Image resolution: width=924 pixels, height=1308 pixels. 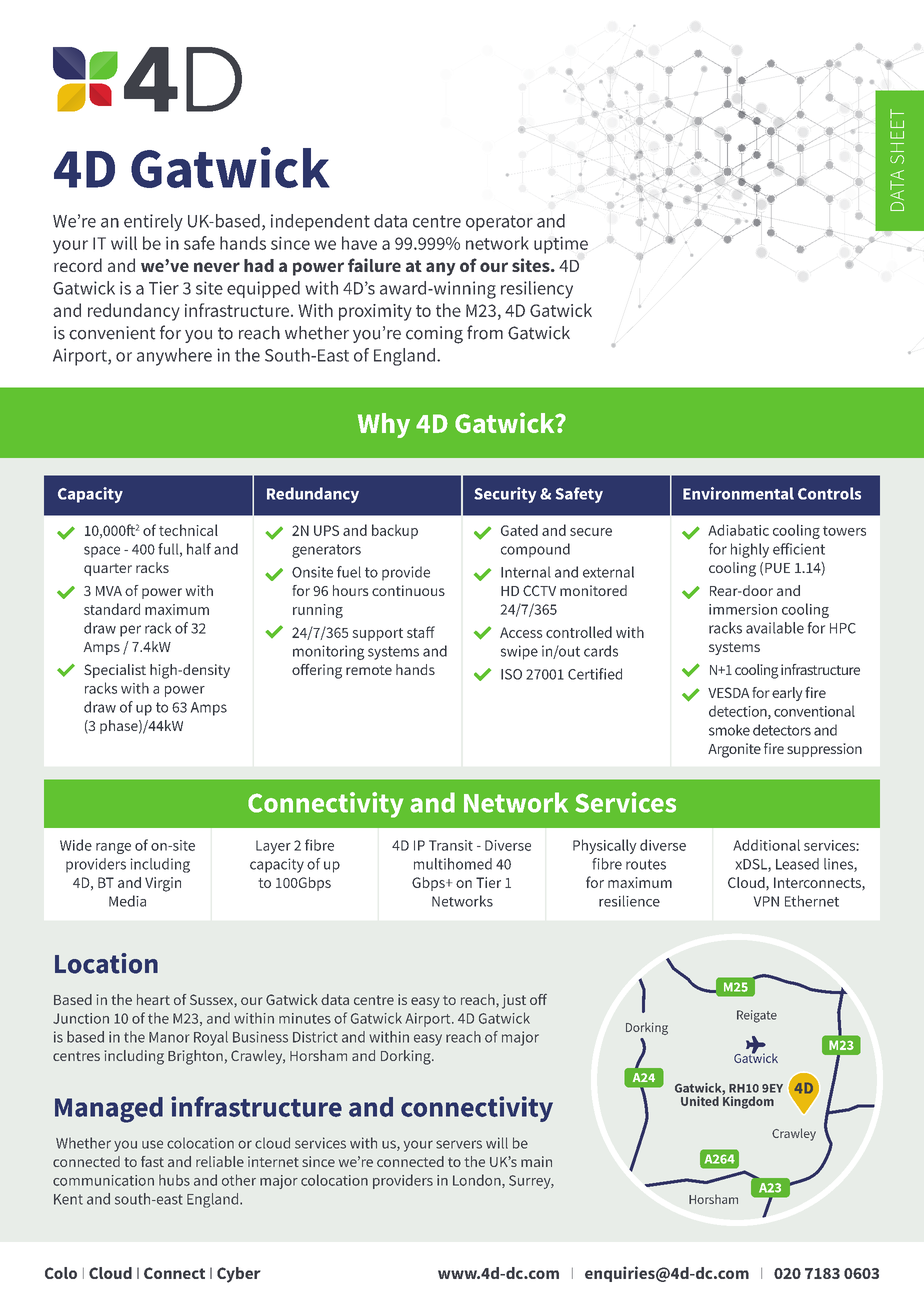 I want to click on Specialist, so click(x=115, y=671).
